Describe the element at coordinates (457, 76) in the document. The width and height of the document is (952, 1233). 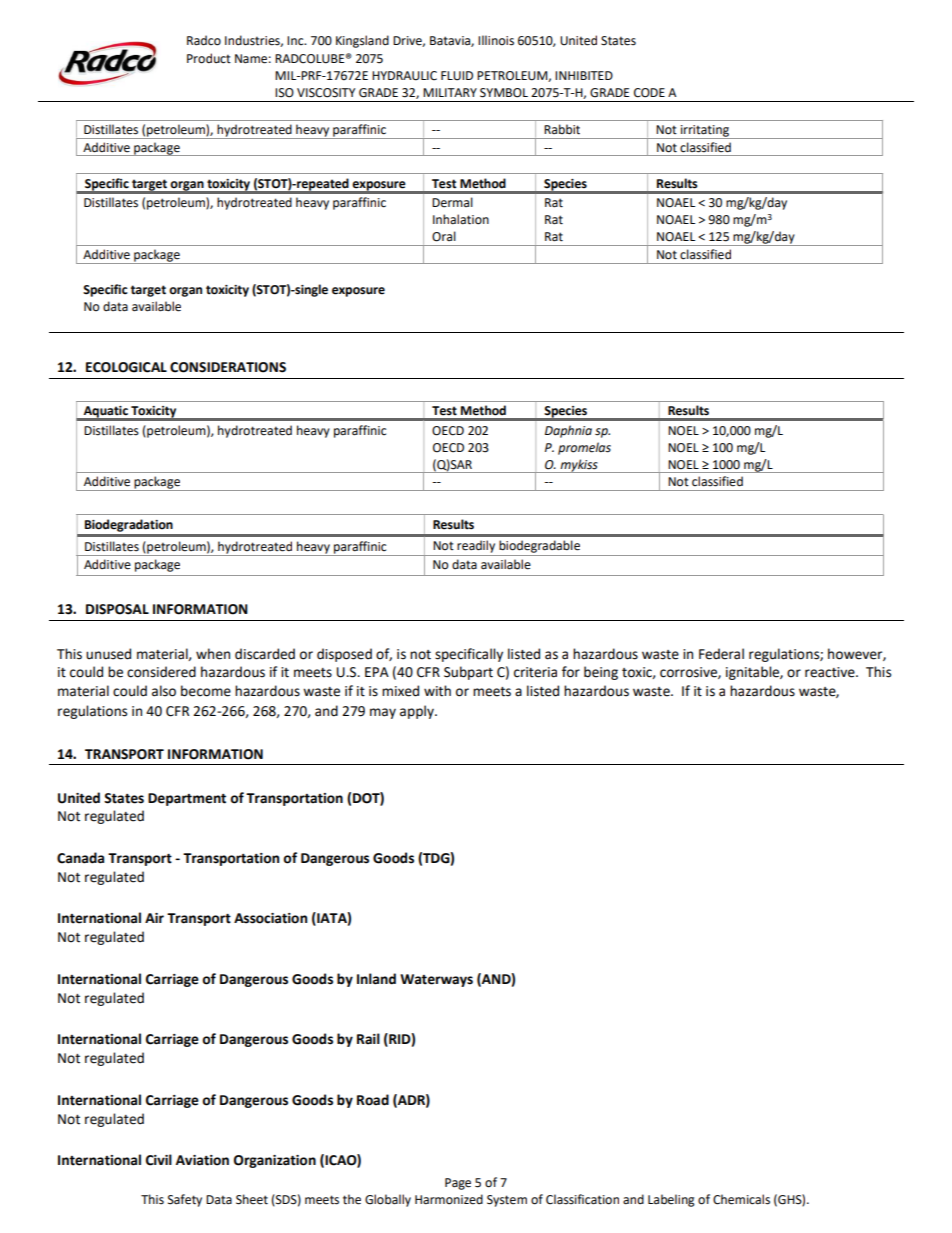
I see `FLUID` at that location.
